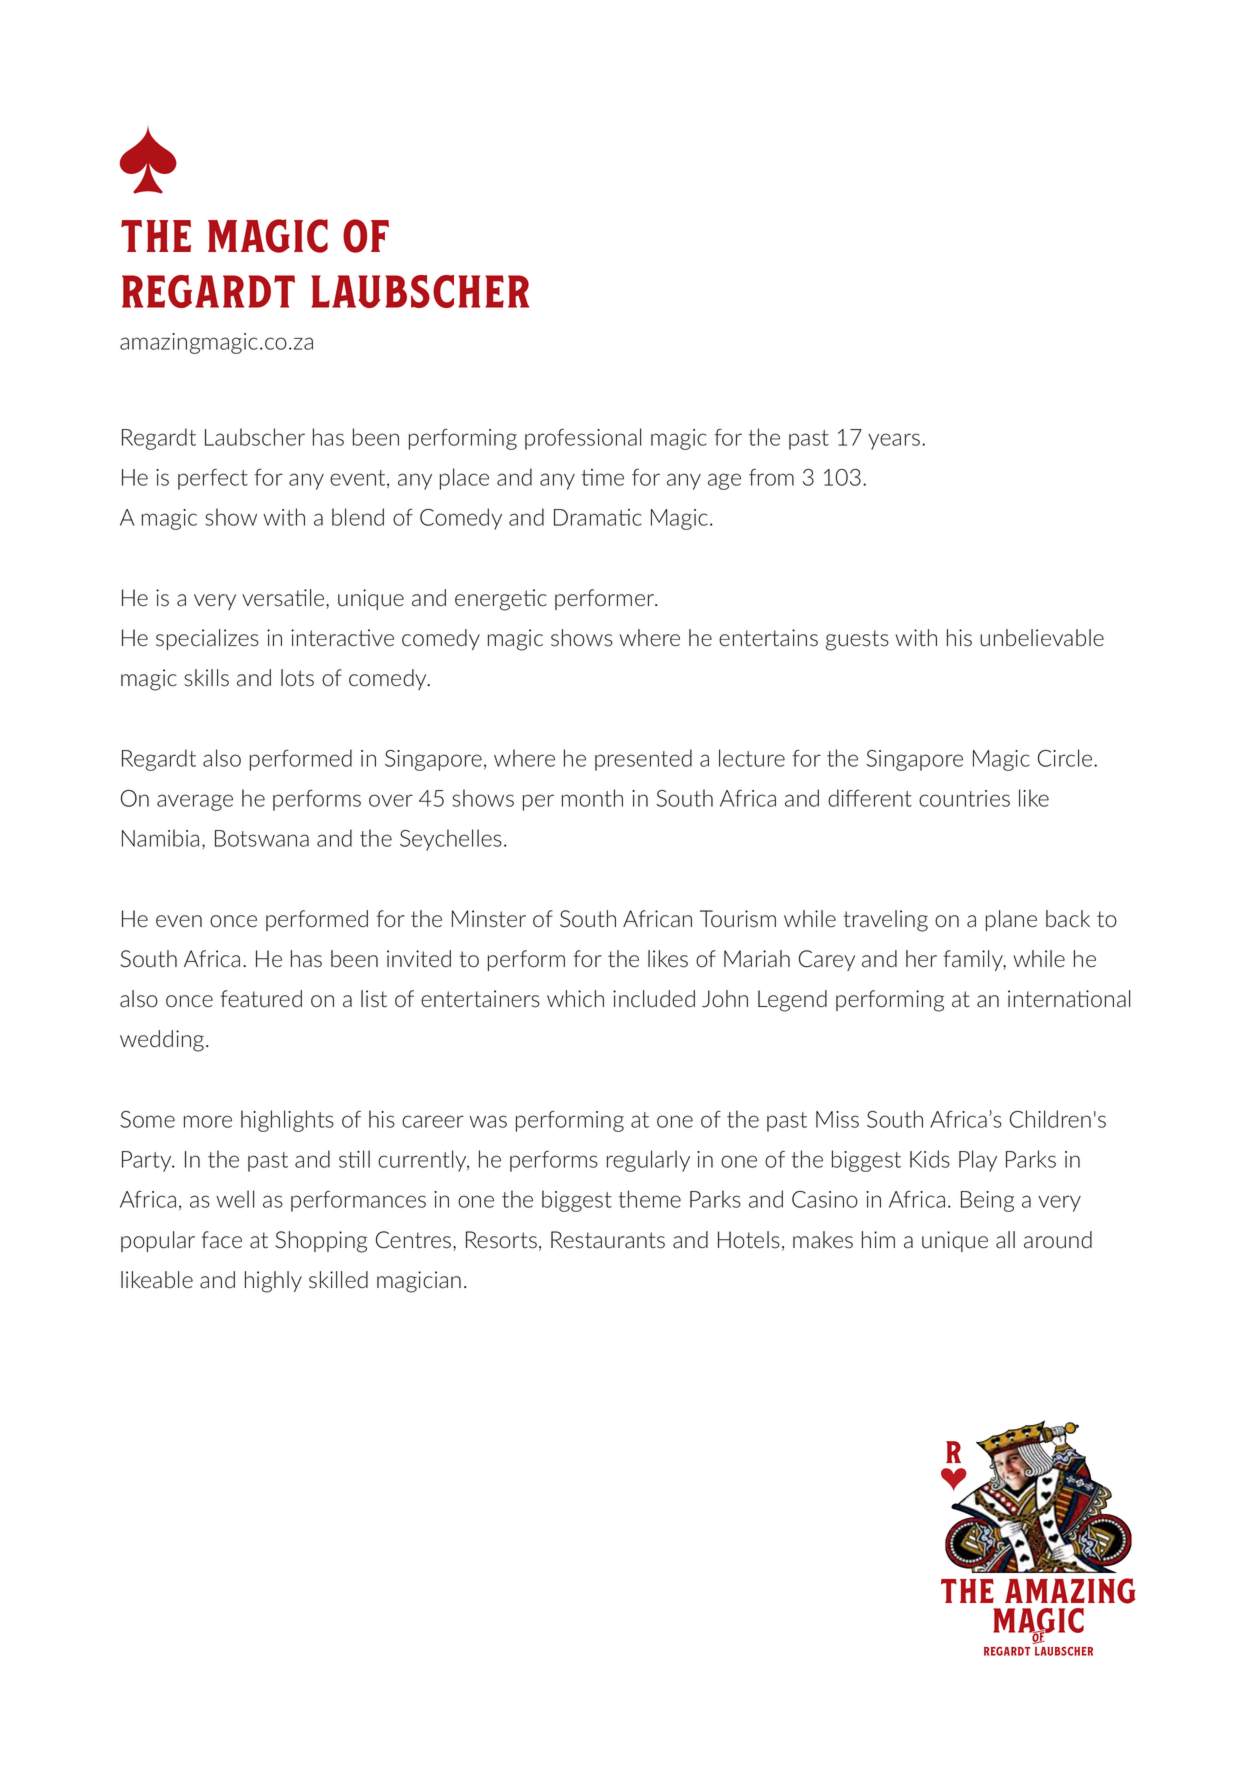 The height and width of the screenshot is (1778, 1257). I want to click on Botswana, so click(262, 838).
